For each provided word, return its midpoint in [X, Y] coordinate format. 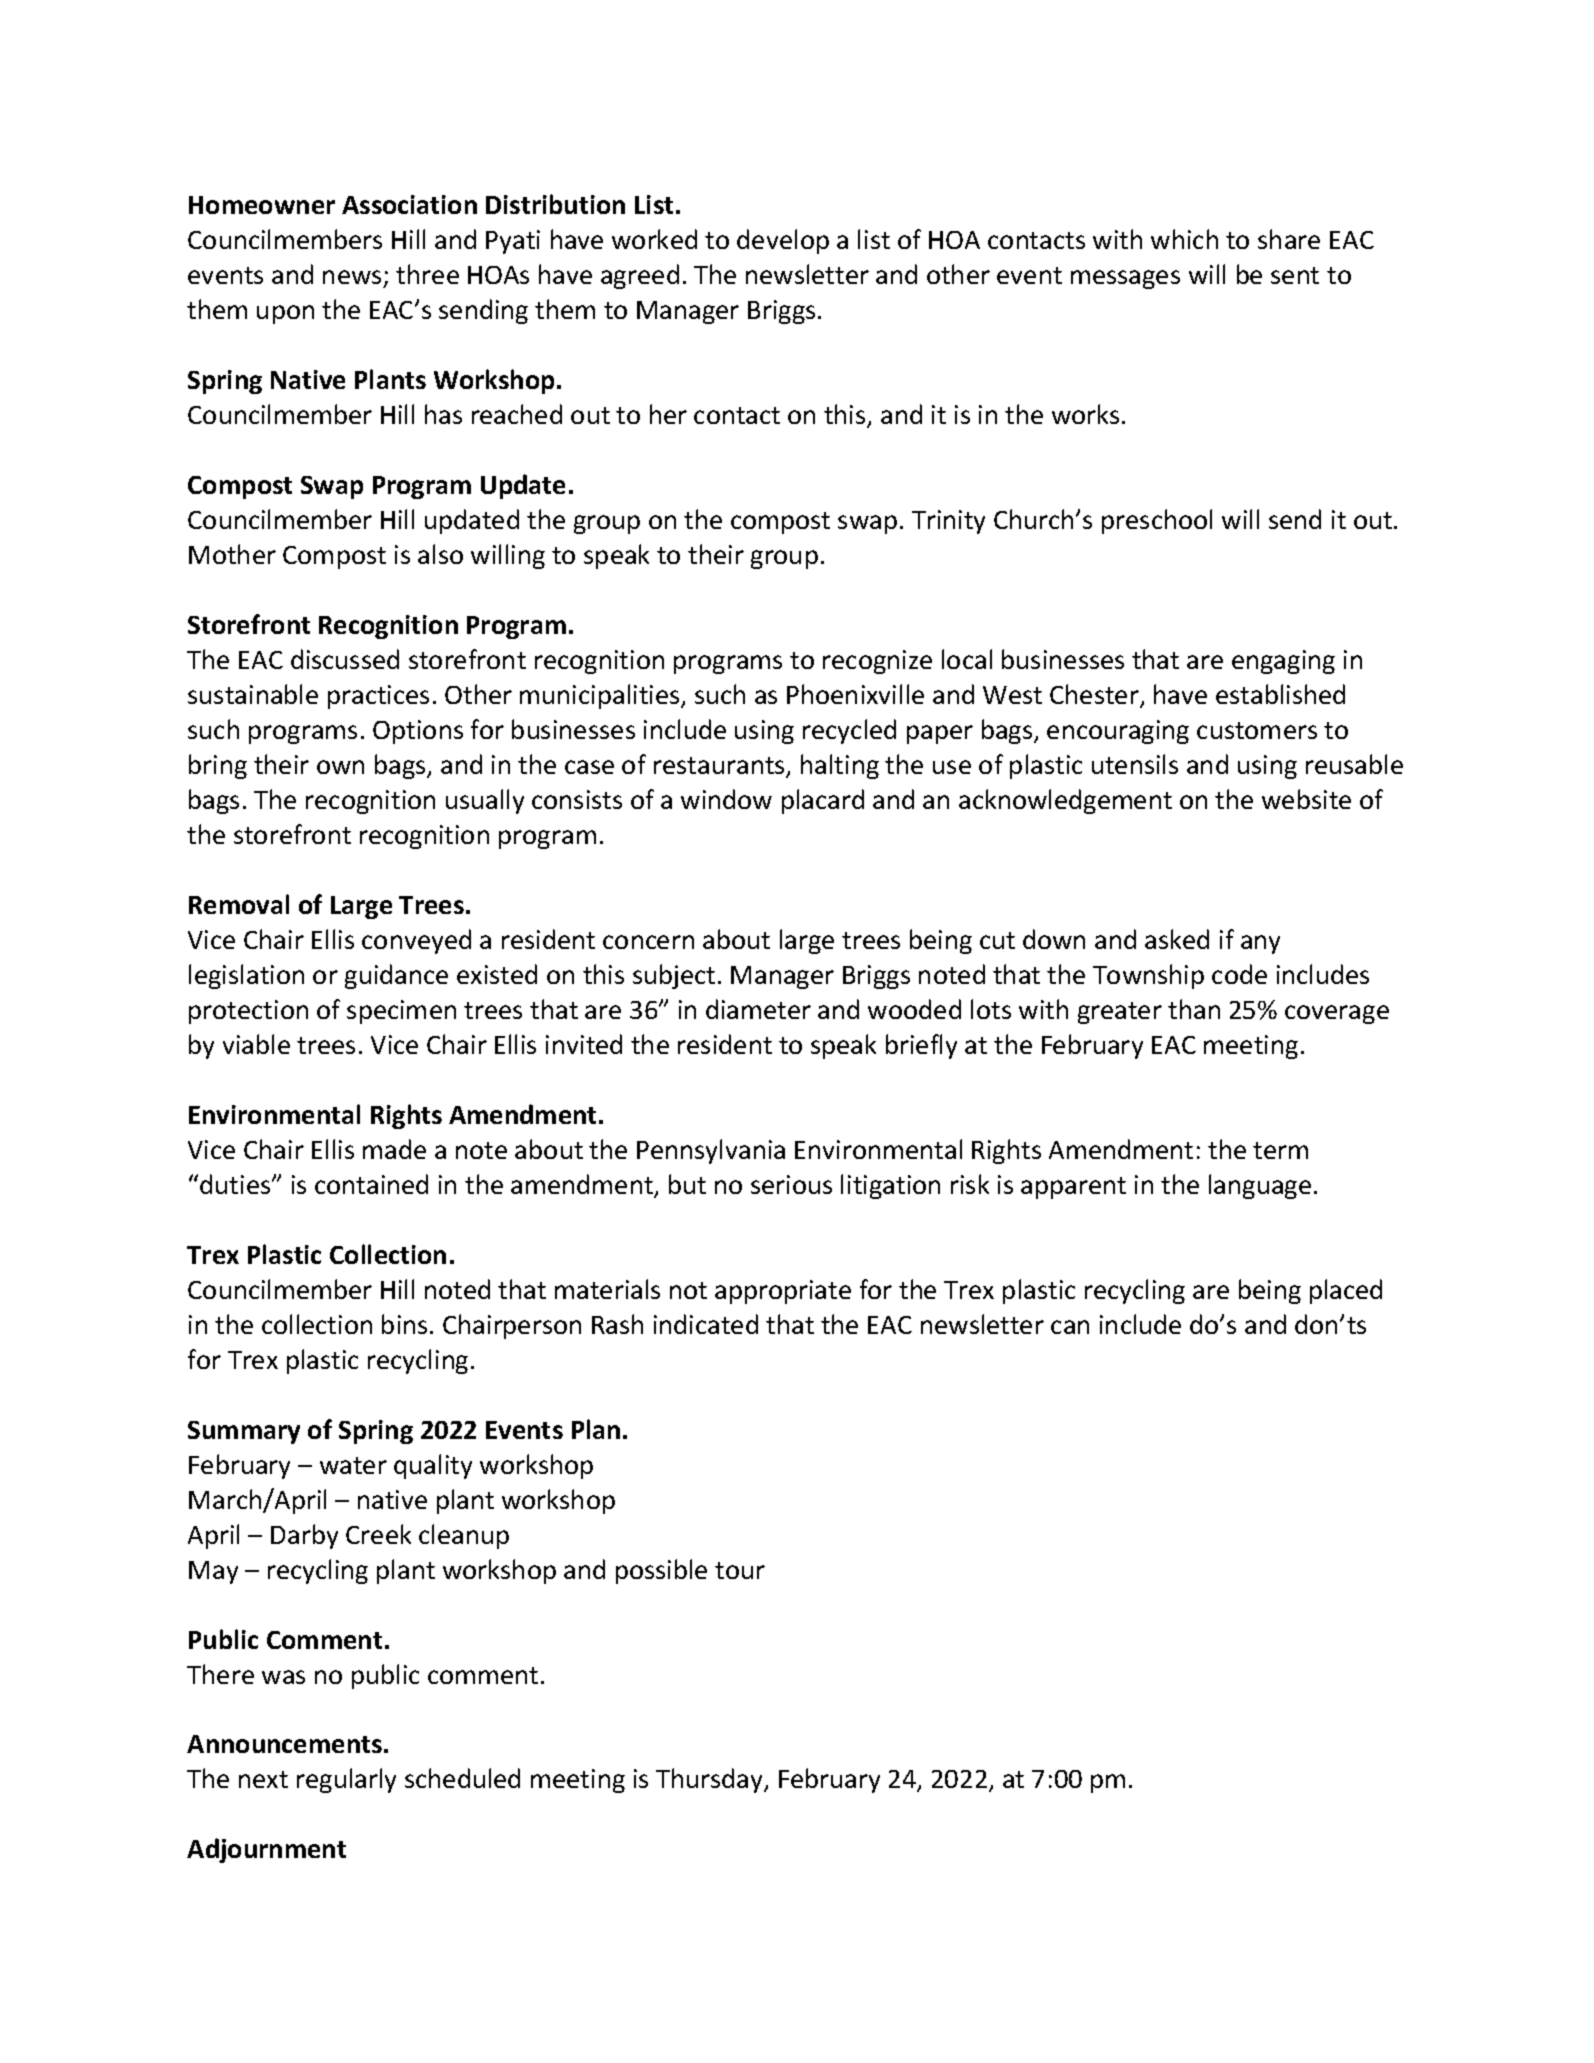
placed [1346, 1291]
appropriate [783, 1292]
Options [418, 732]
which [1184, 239]
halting [840, 766]
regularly [346, 1780]
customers [1257, 730]
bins [404, 1324]
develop [783, 241]
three [427, 274]
